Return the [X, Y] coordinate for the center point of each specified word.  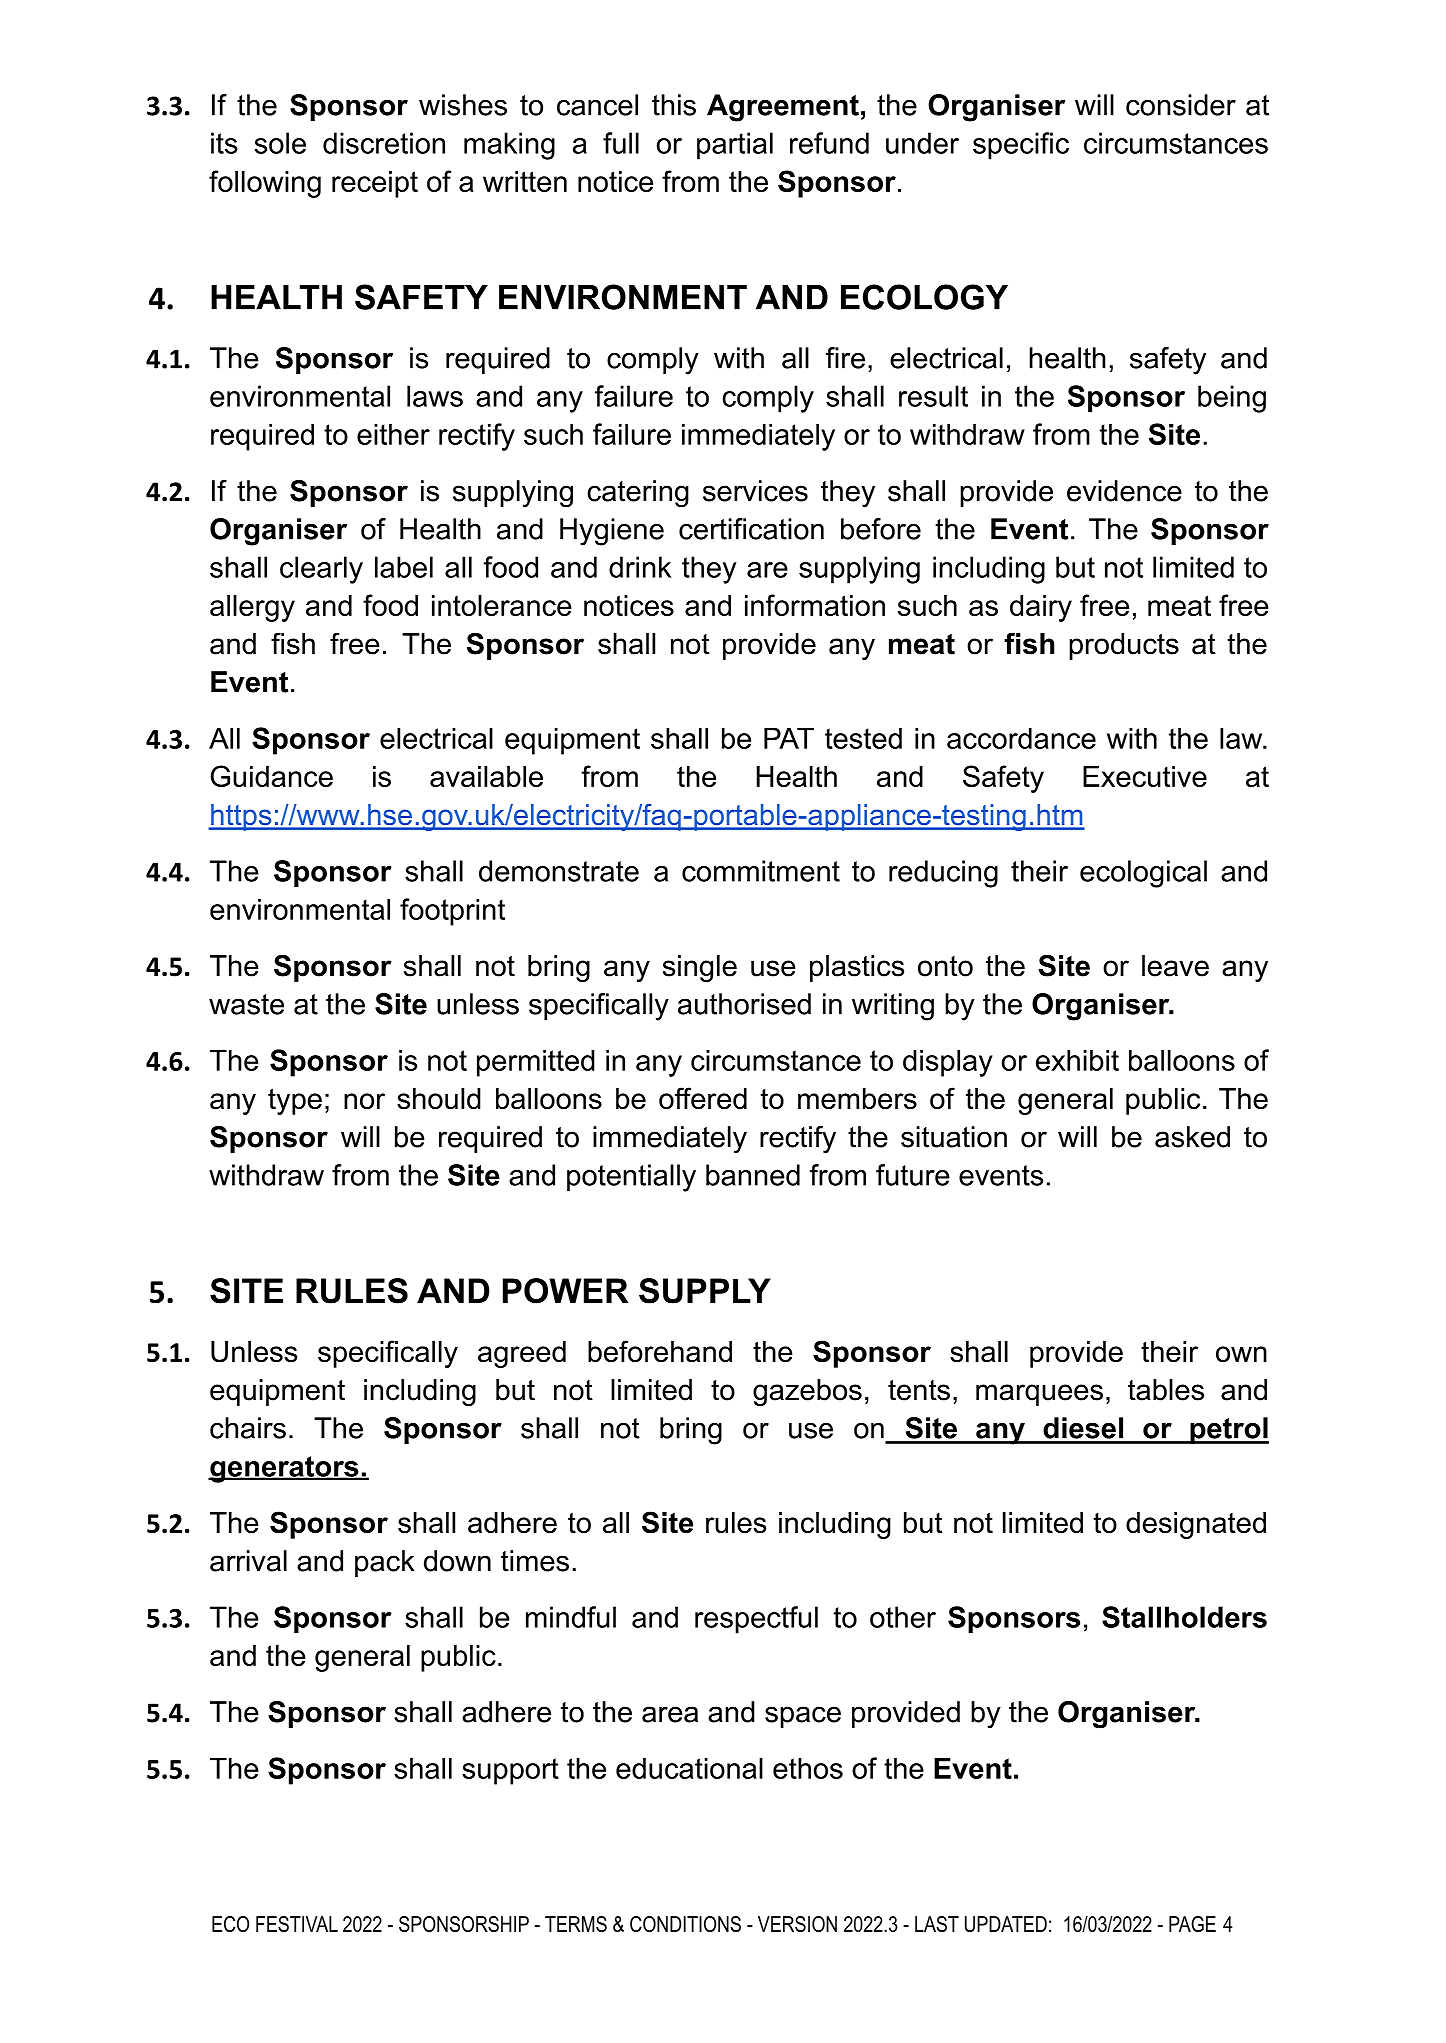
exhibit [1077, 1060]
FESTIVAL [297, 1924]
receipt [375, 184]
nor [364, 1101]
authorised [744, 1004]
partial [735, 146]
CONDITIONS [685, 1924]
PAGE [1192, 1924]
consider [1181, 105]
